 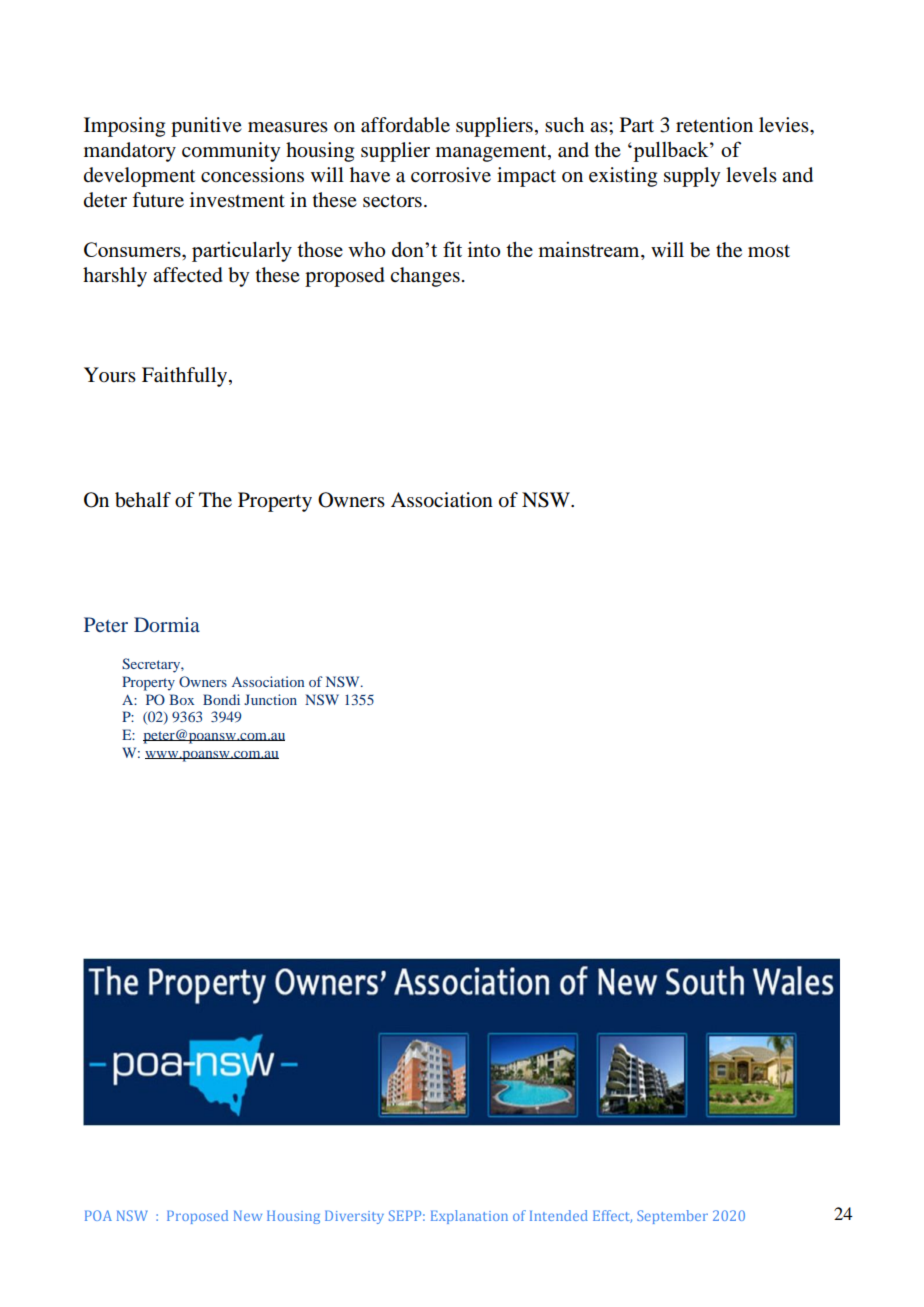 I want to click on September, so click(x=672, y=1217).
